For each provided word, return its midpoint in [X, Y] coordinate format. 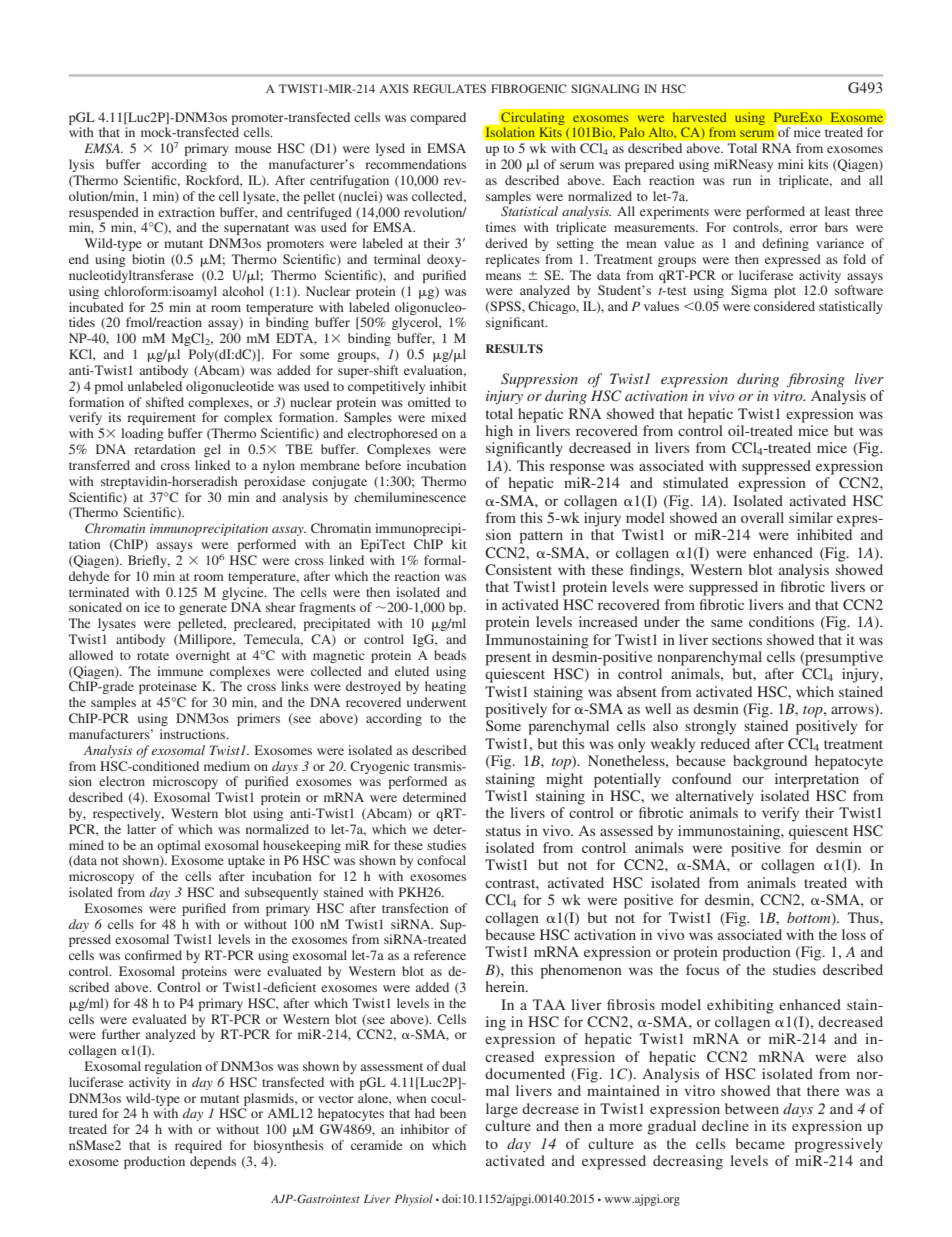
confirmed [153, 955]
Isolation [510, 132]
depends [213, 1162]
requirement [161, 418]
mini [790, 164]
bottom [810, 918]
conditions [781, 621]
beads [450, 655]
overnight [203, 656]
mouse [253, 149]
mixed [448, 417]
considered [784, 306]
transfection [415, 908]
